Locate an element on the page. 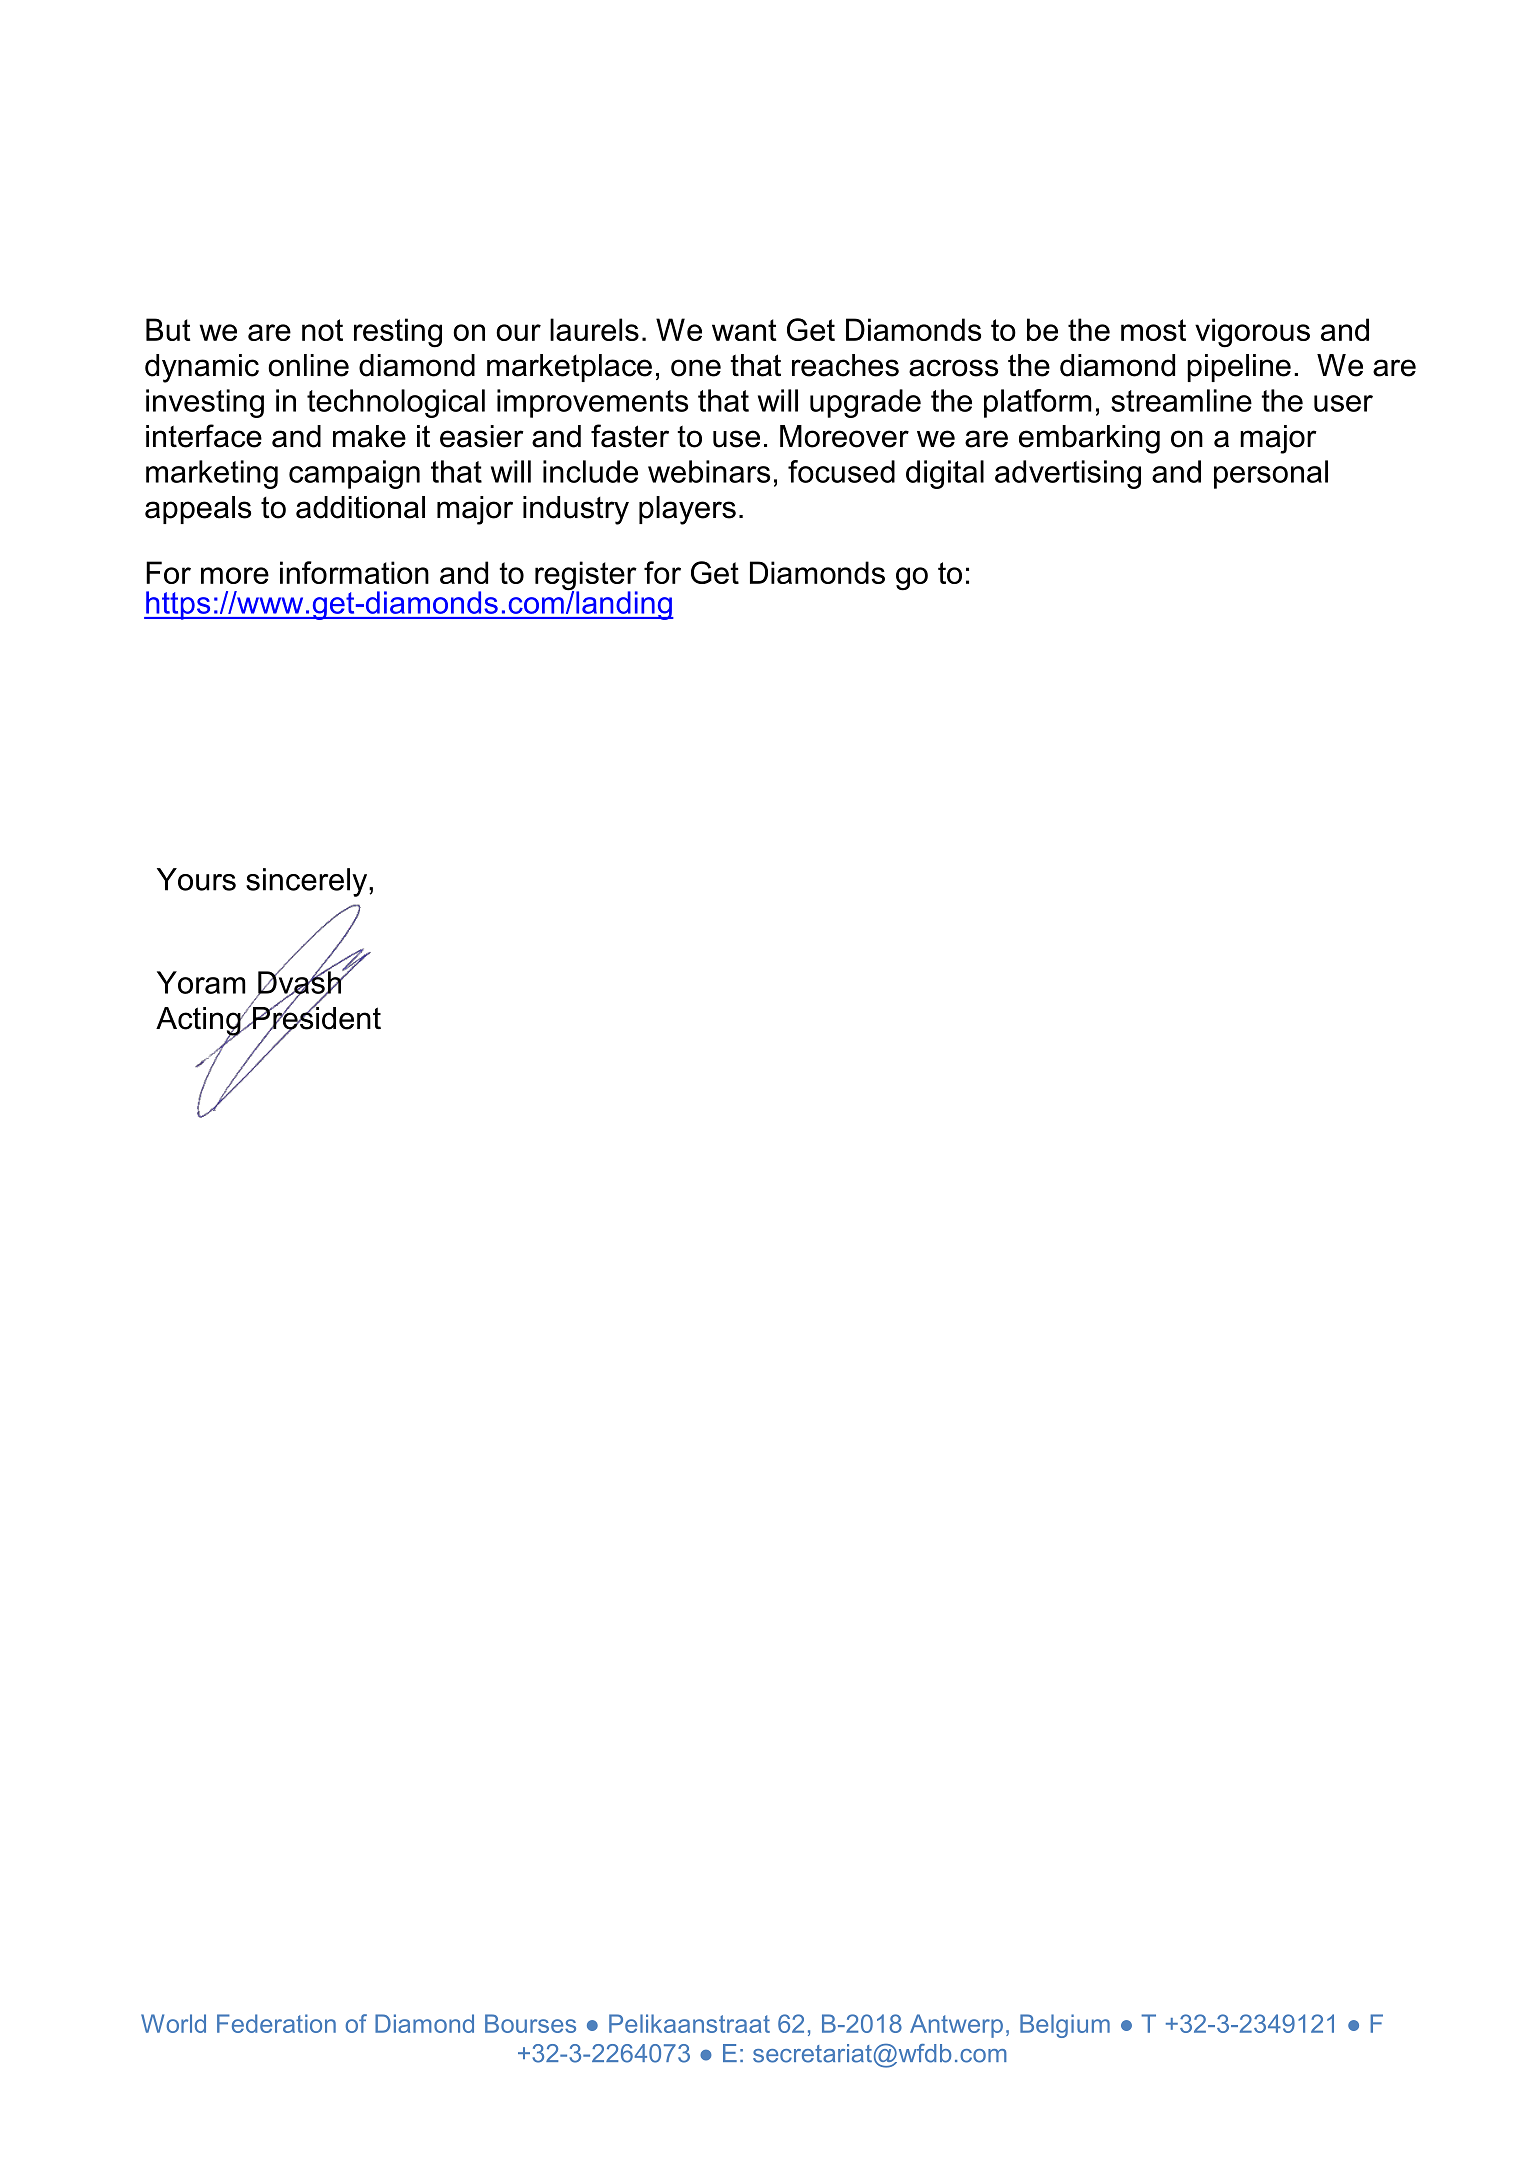  Belgium is located at coordinates (1065, 2026).
